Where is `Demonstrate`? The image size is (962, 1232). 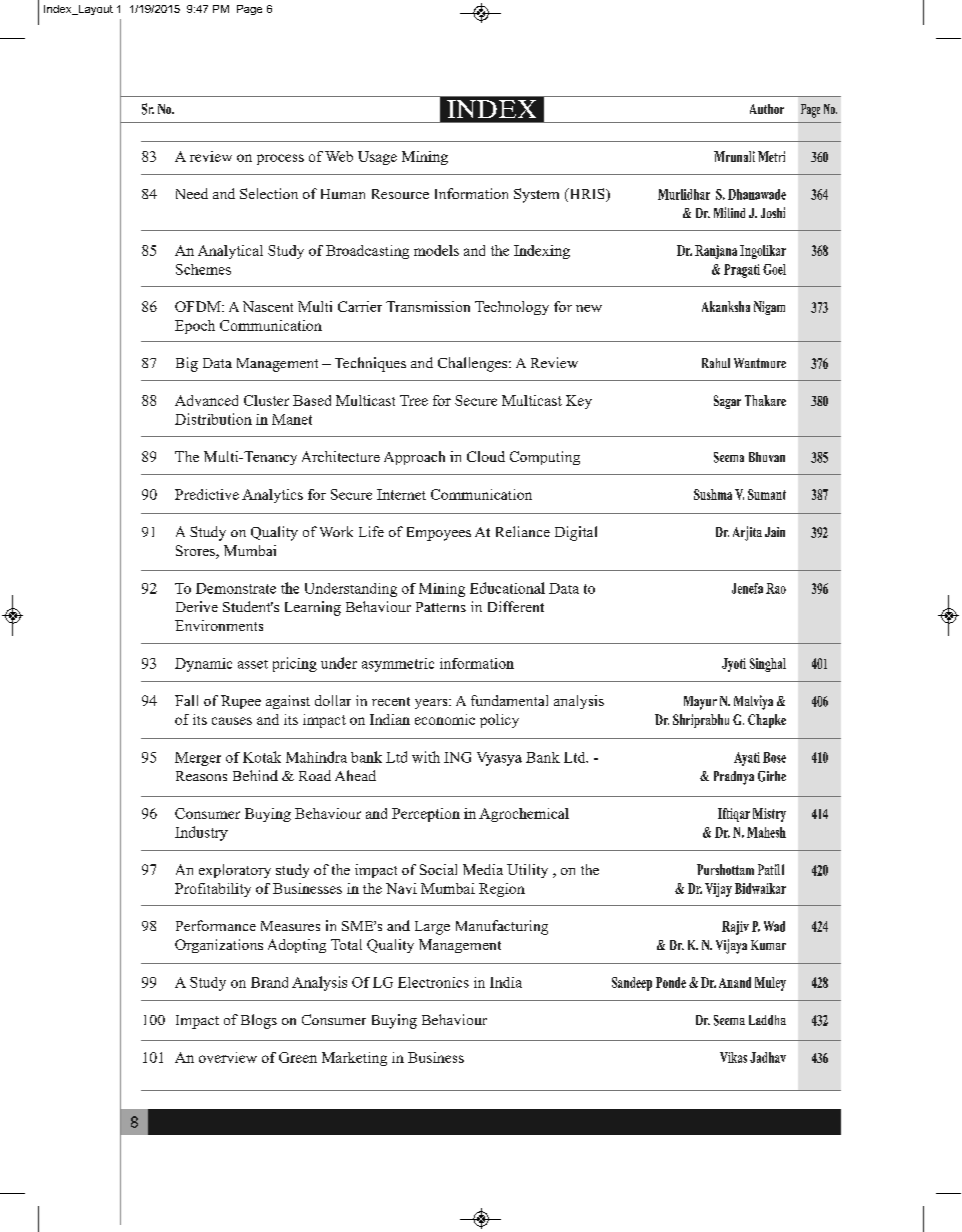 Demonstrate is located at coordinates (236, 588).
